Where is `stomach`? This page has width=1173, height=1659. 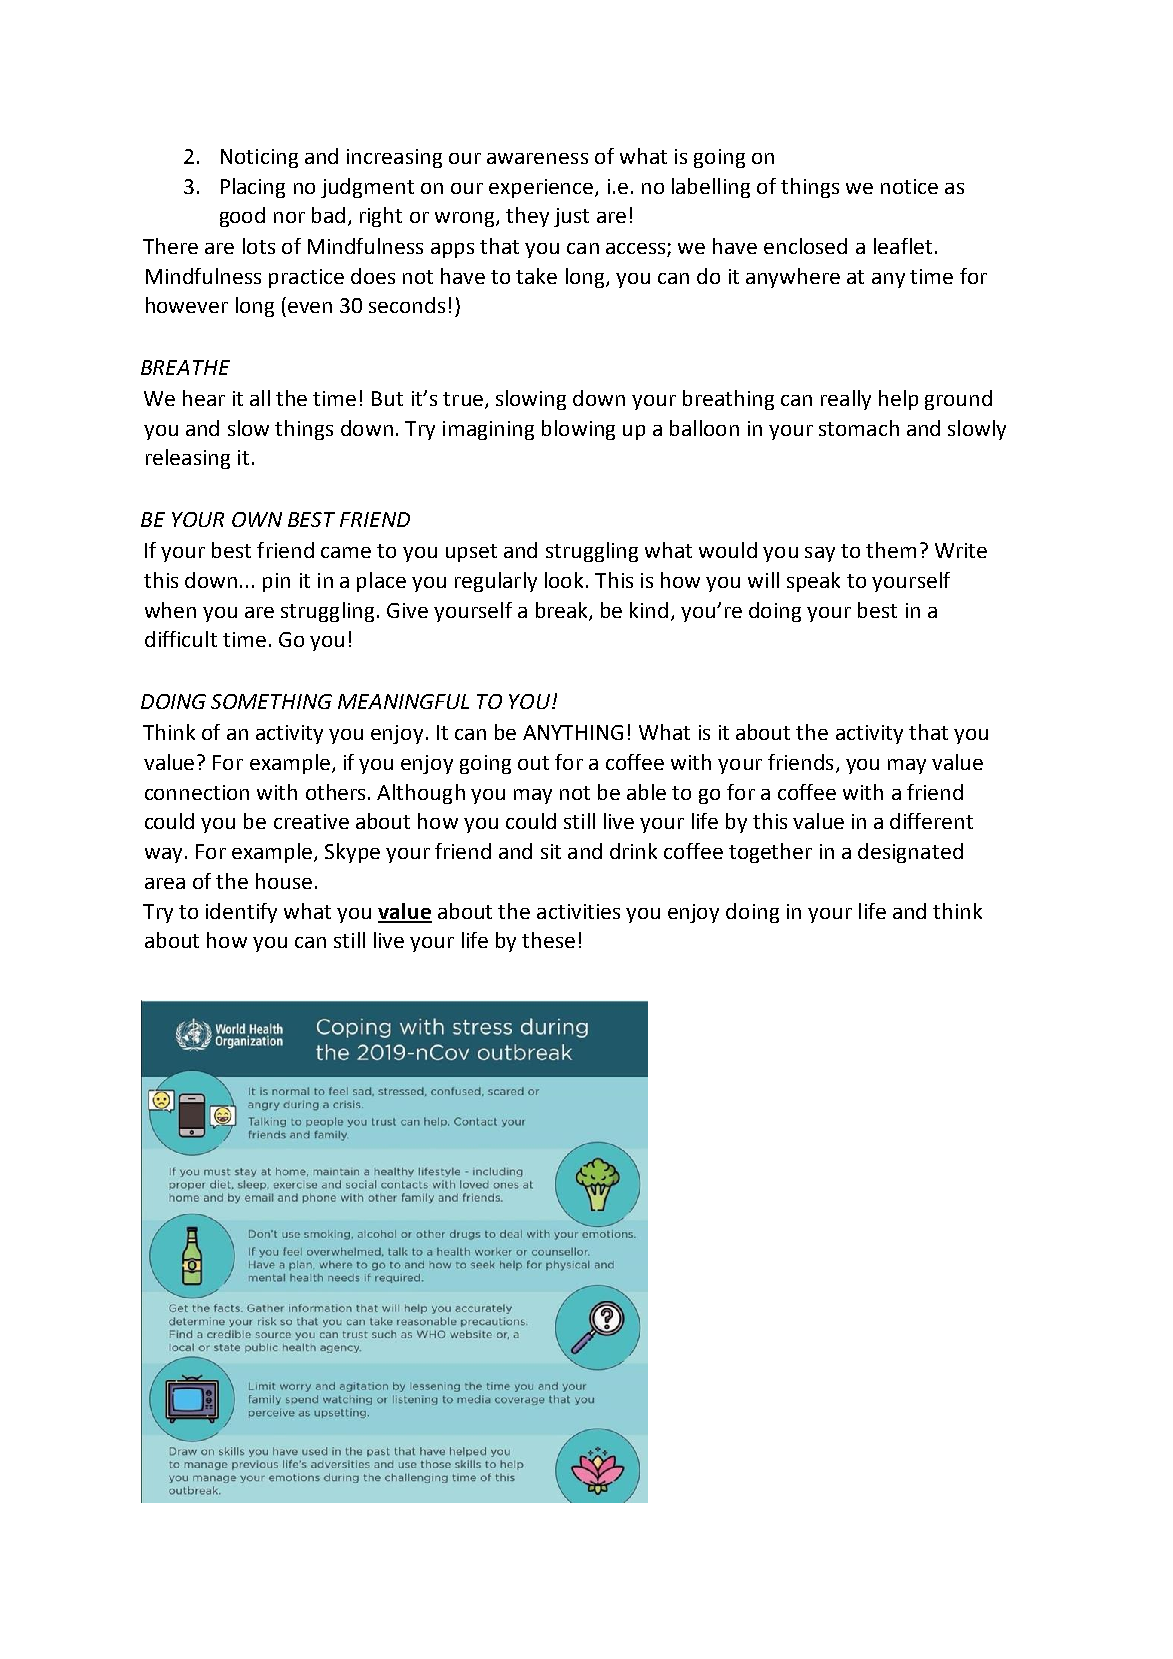
stomach is located at coordinates (859, 428).
